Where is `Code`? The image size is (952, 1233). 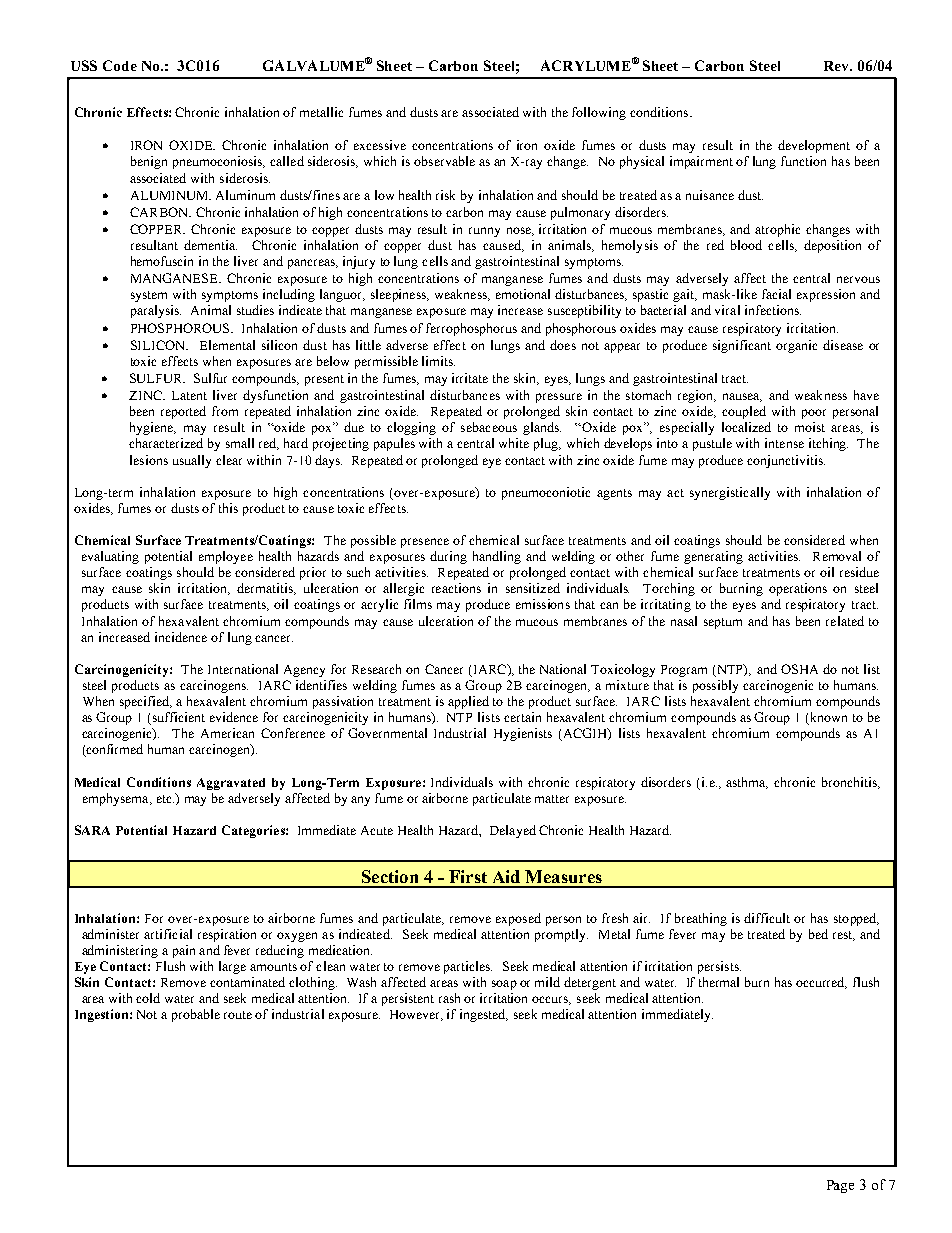
Code is located at coordinates (120, 65).
